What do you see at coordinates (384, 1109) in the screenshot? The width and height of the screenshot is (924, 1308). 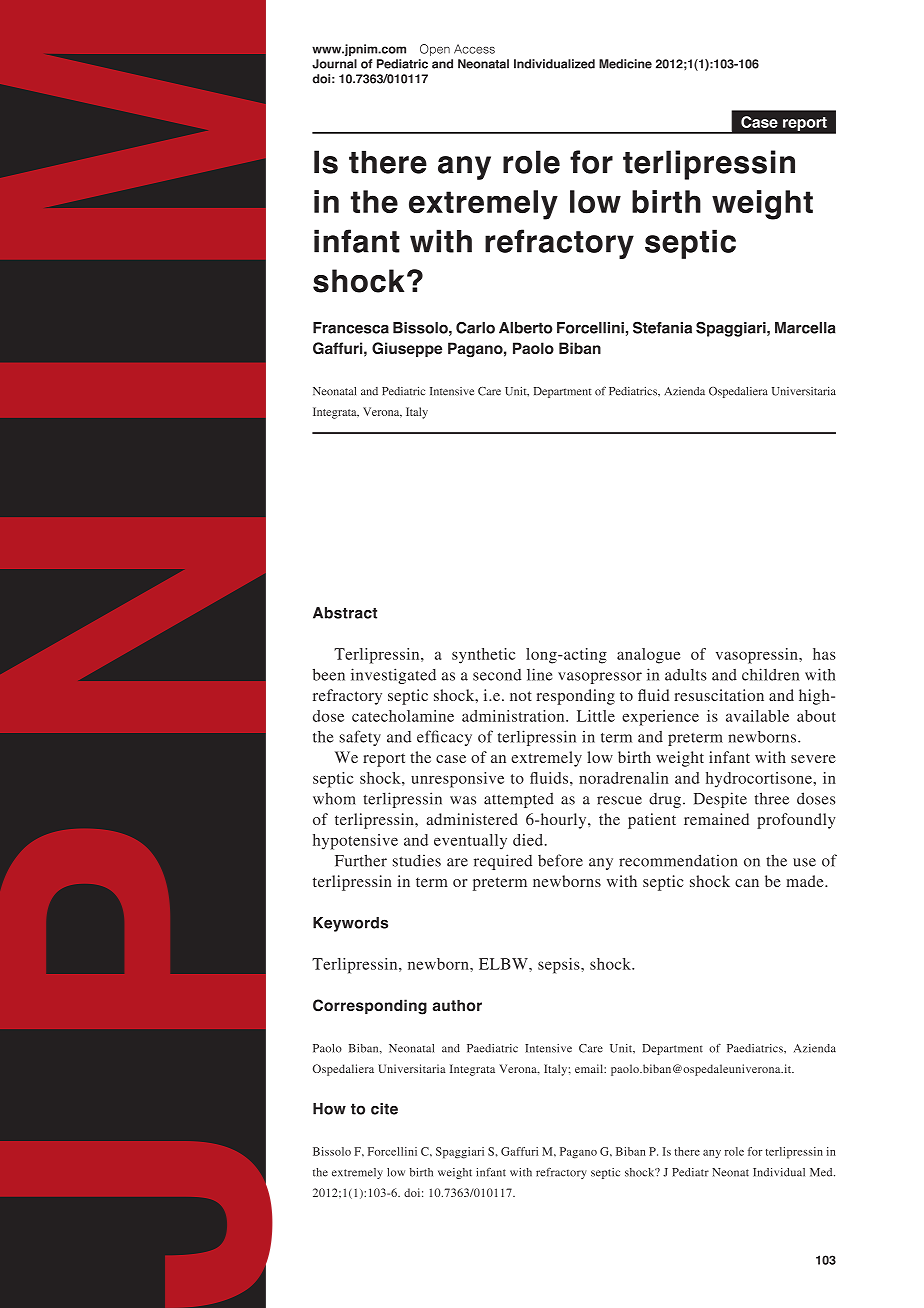 I see `cite` at bounding box center [384, 1109].
